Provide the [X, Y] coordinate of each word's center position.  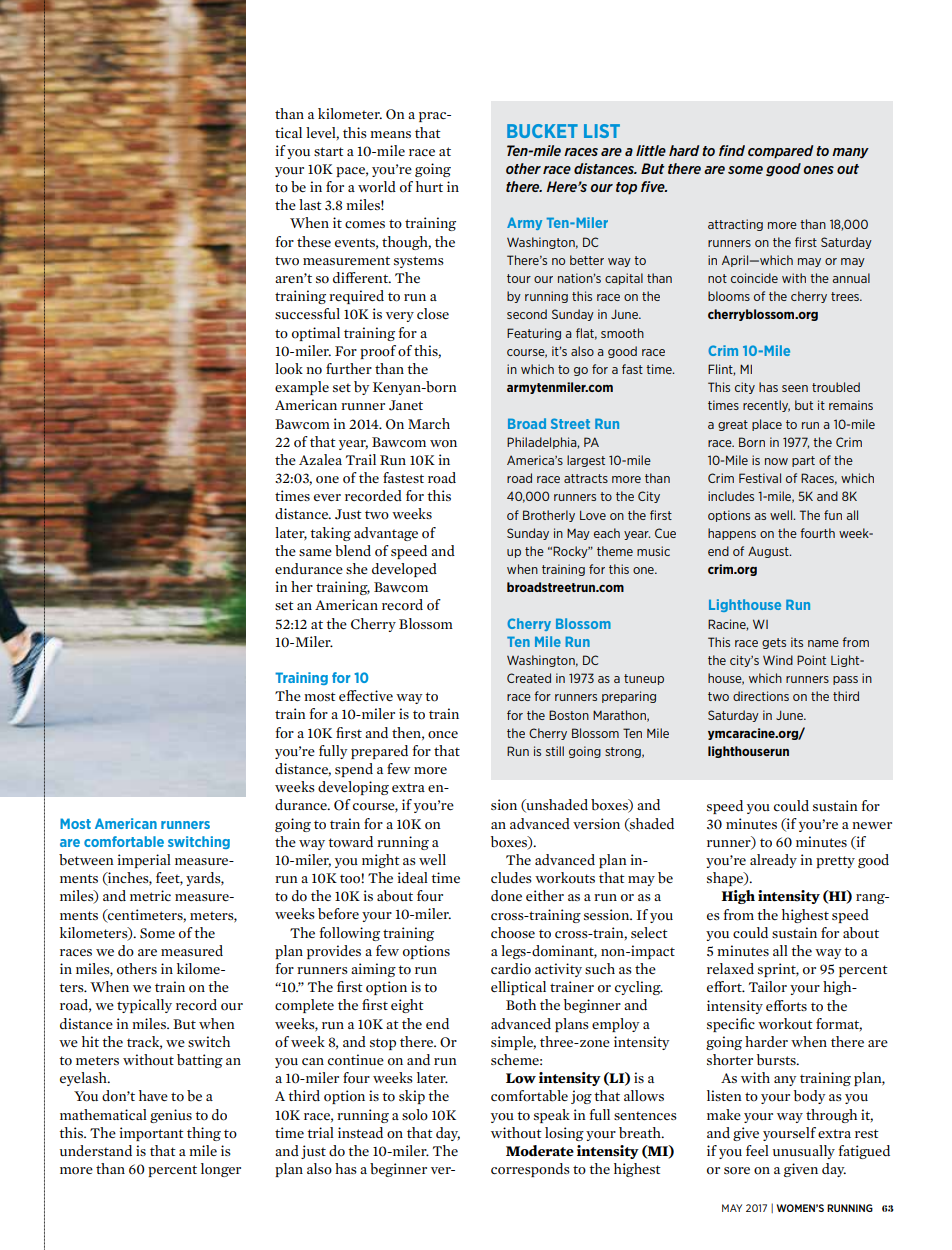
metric [150, 895]
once [443, 735]
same [315, 552]
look [289, 369]
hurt [429, 186]
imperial [144, 861]
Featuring [534, 334]
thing [204, 1134]
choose [513, 933]
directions [761, 696]
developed [404, 570]
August [769, 552]
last [310, 204]
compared [780, 152]
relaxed [730, 968]
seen [795, 388]
